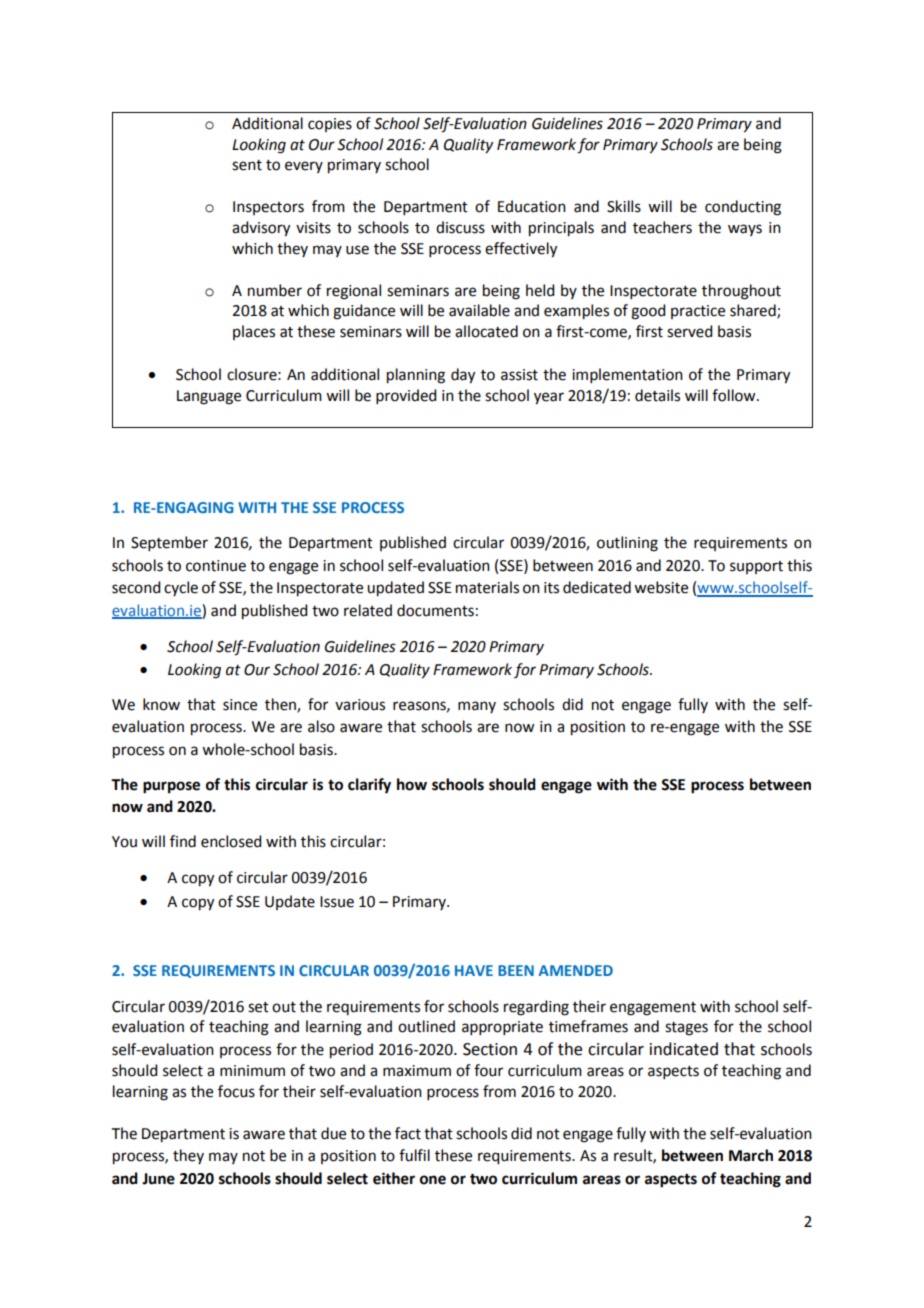 The width and height of the image is (924, 1308). I want to click on Language, so click(209, 397).
